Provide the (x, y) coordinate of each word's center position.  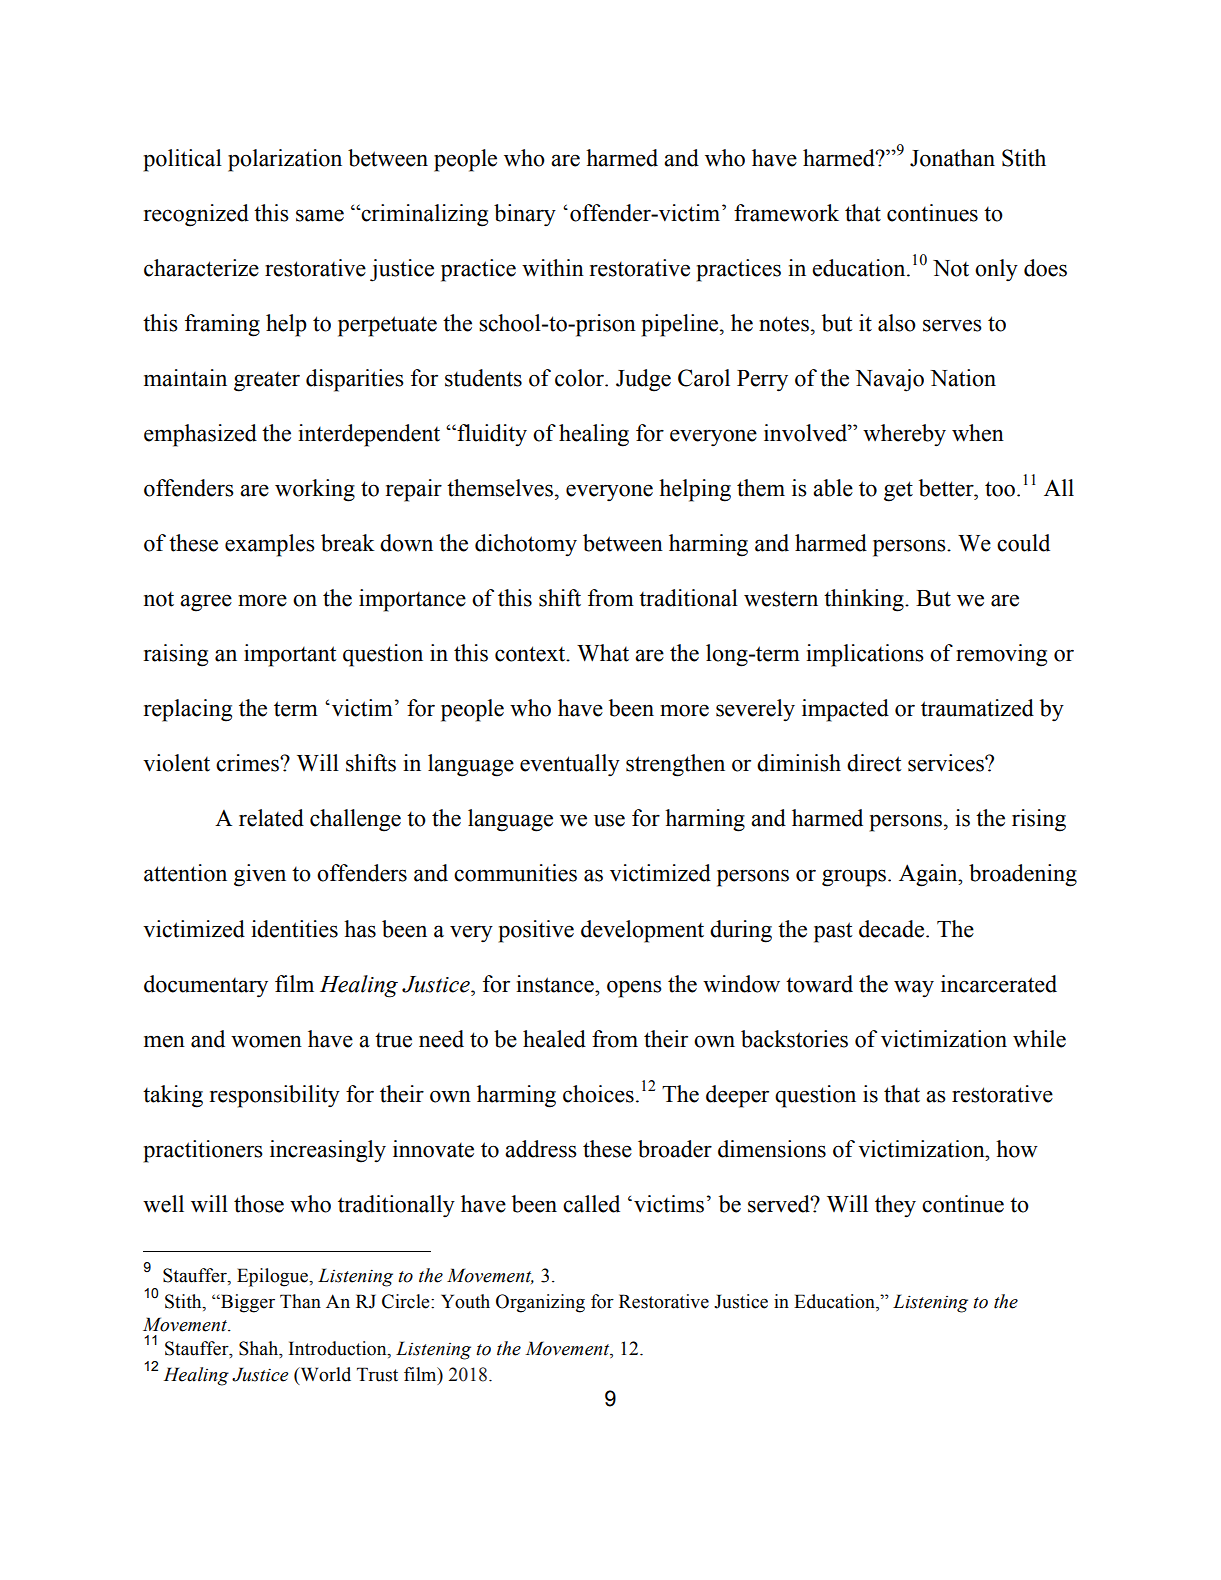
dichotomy (526, 545)
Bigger (247, 1303)
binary (525, 215)
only (996, 270)
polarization (285, 160)
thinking (865, 600)
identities (294, 929)
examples (270, 545)
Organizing (540, 1303)
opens (634, 989)
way (914, 989)
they (895, 1206)
